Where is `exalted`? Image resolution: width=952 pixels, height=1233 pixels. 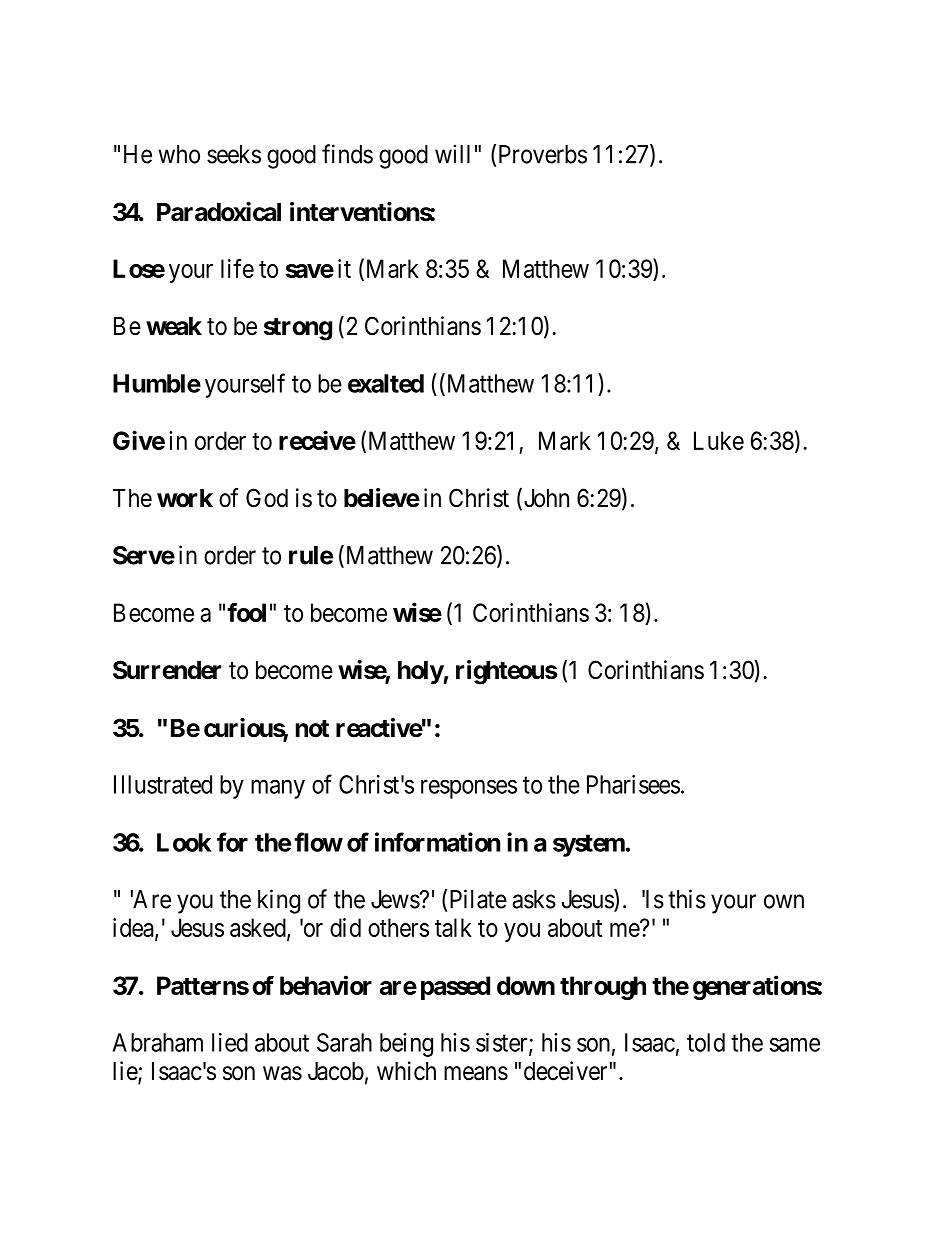
exalted is located at coordinates (386, 383).
